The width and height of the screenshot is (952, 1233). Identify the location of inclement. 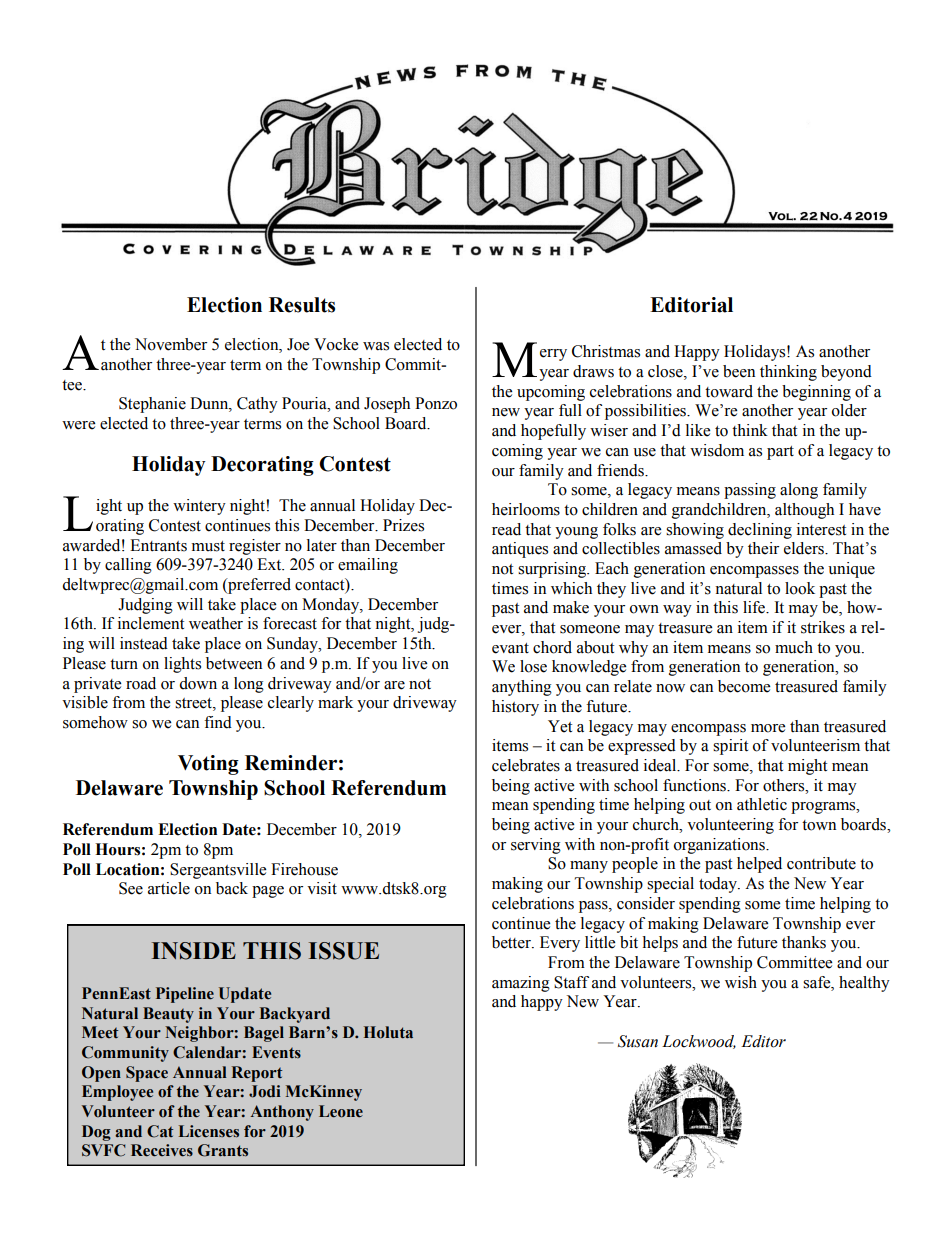
(151, 623).
